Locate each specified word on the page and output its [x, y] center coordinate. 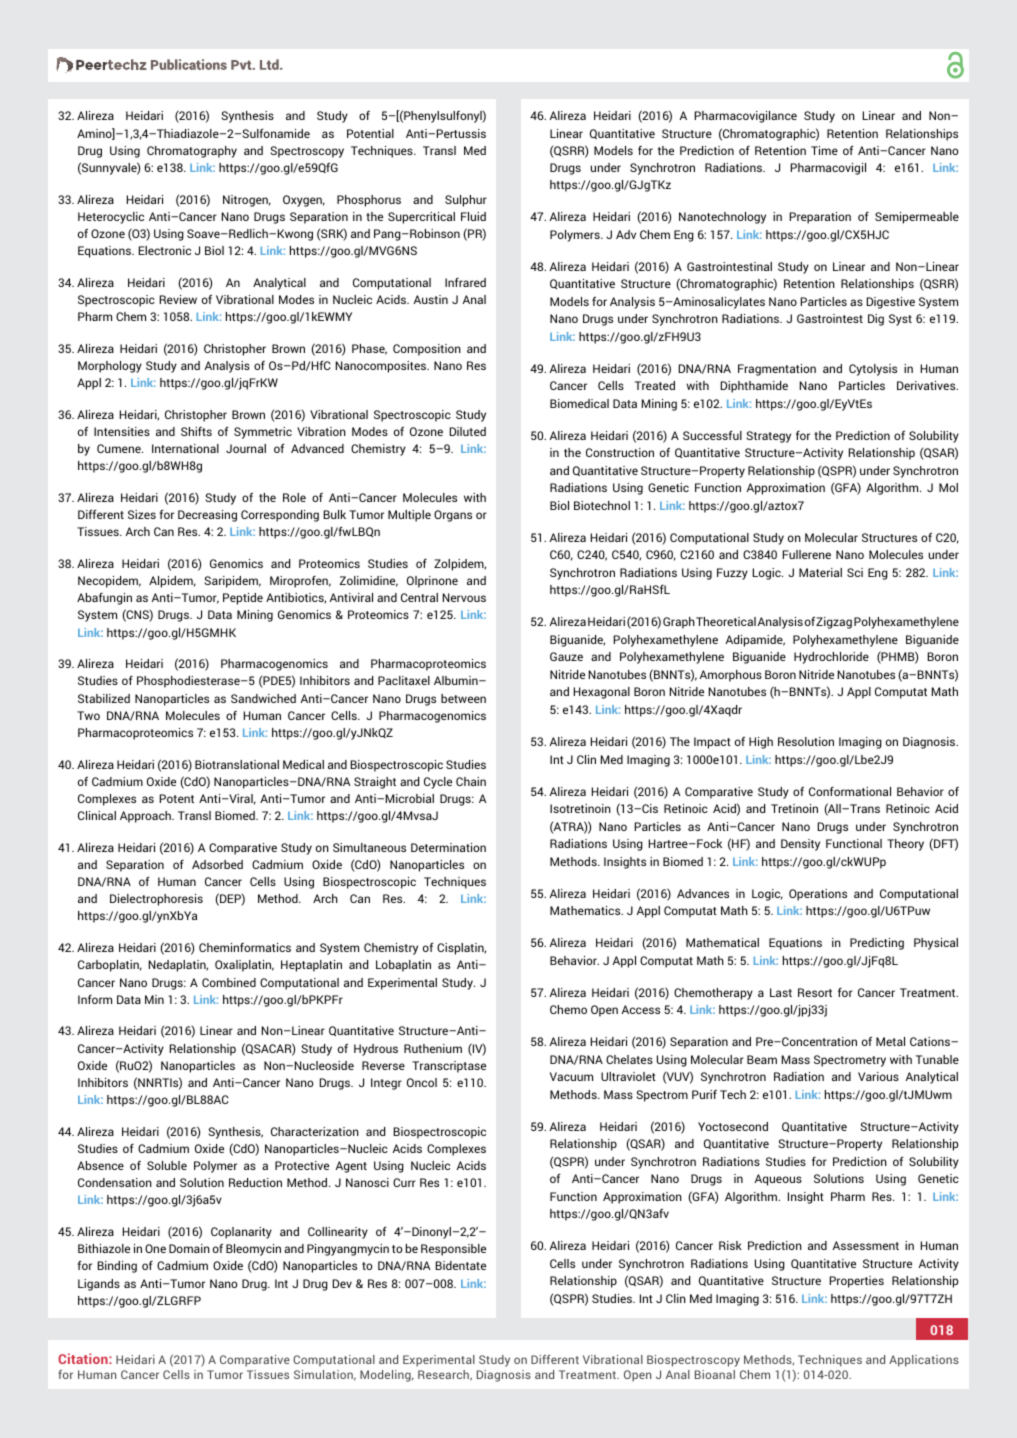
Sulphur [466, 201]
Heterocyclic [111, 218]
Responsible [453, 1250]
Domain [189, 1248]
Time [824, 150]
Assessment [866, 1245]
